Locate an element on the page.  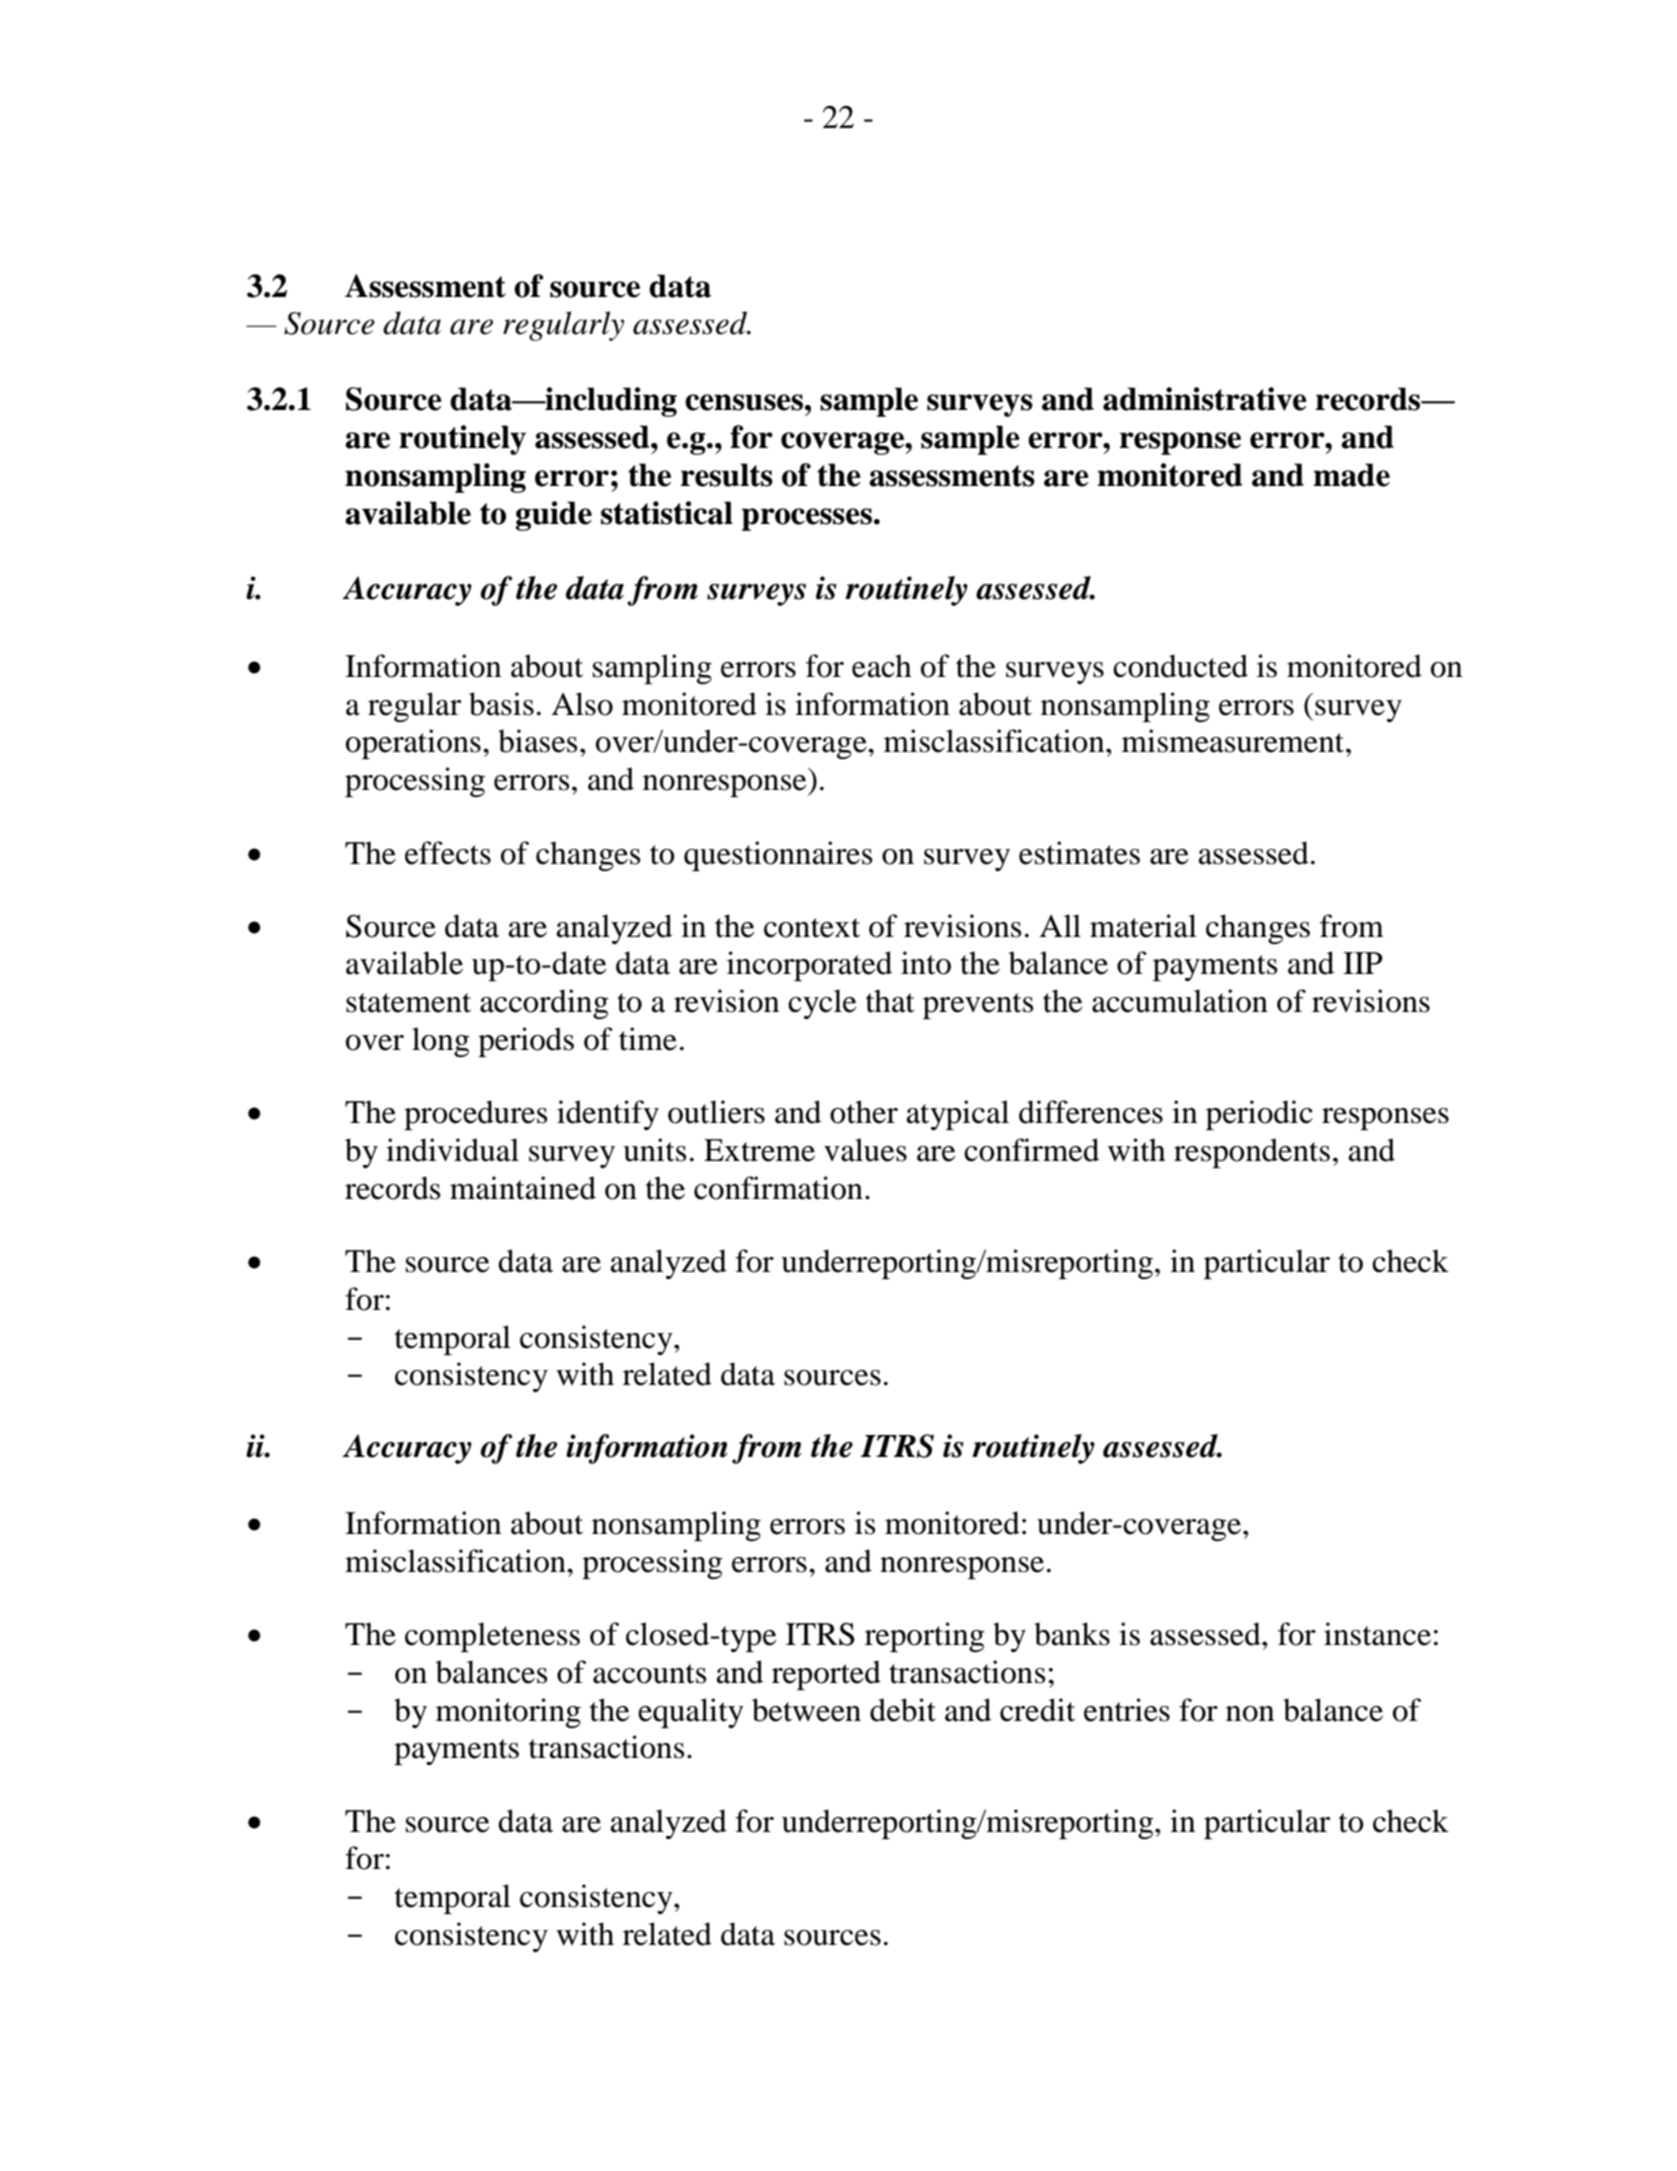
instance is located at coordinates (1377, 1634).
